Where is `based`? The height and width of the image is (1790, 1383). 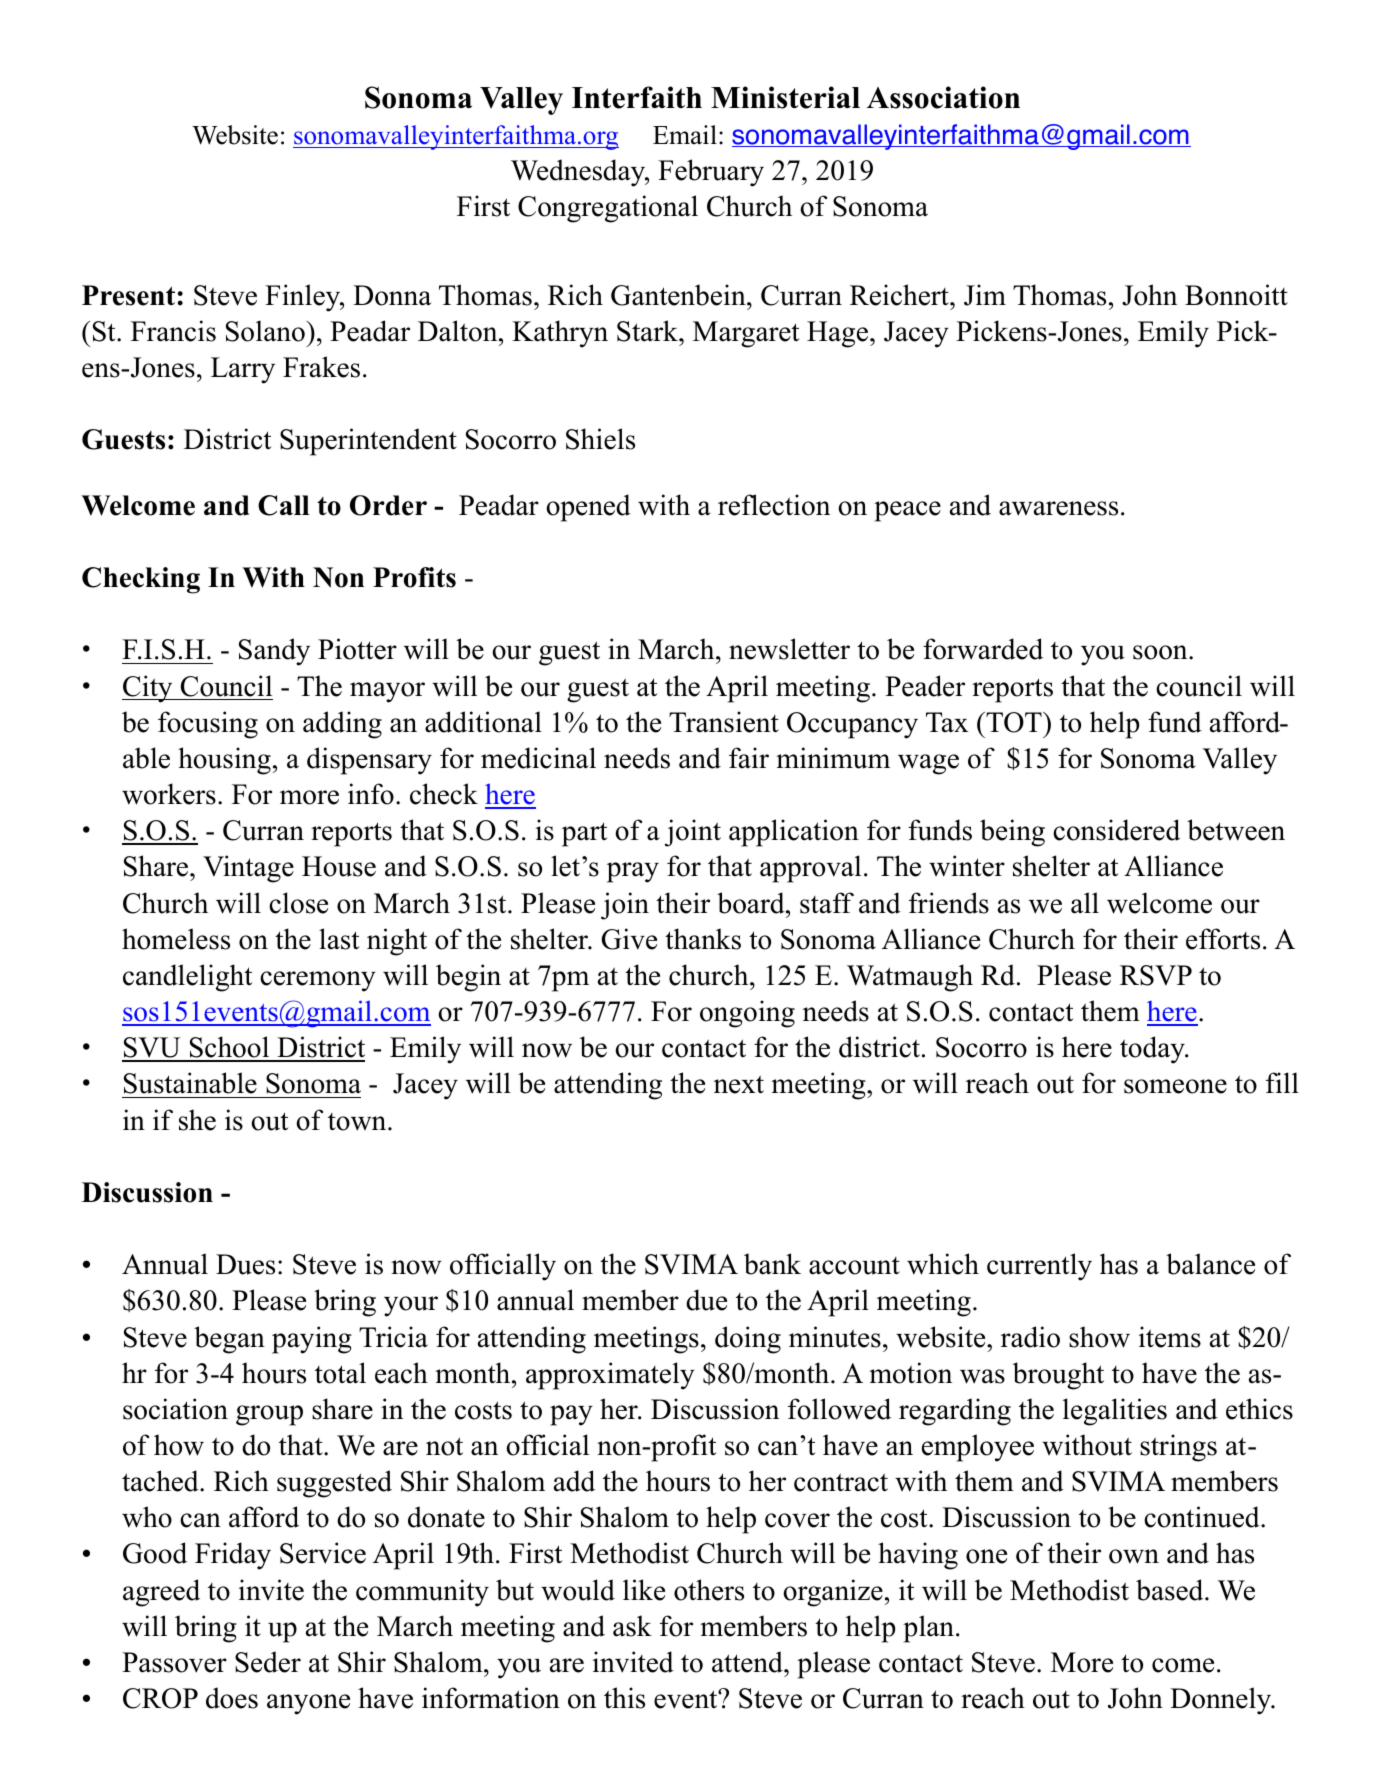
based is located at coordinates (1171, 1590).
